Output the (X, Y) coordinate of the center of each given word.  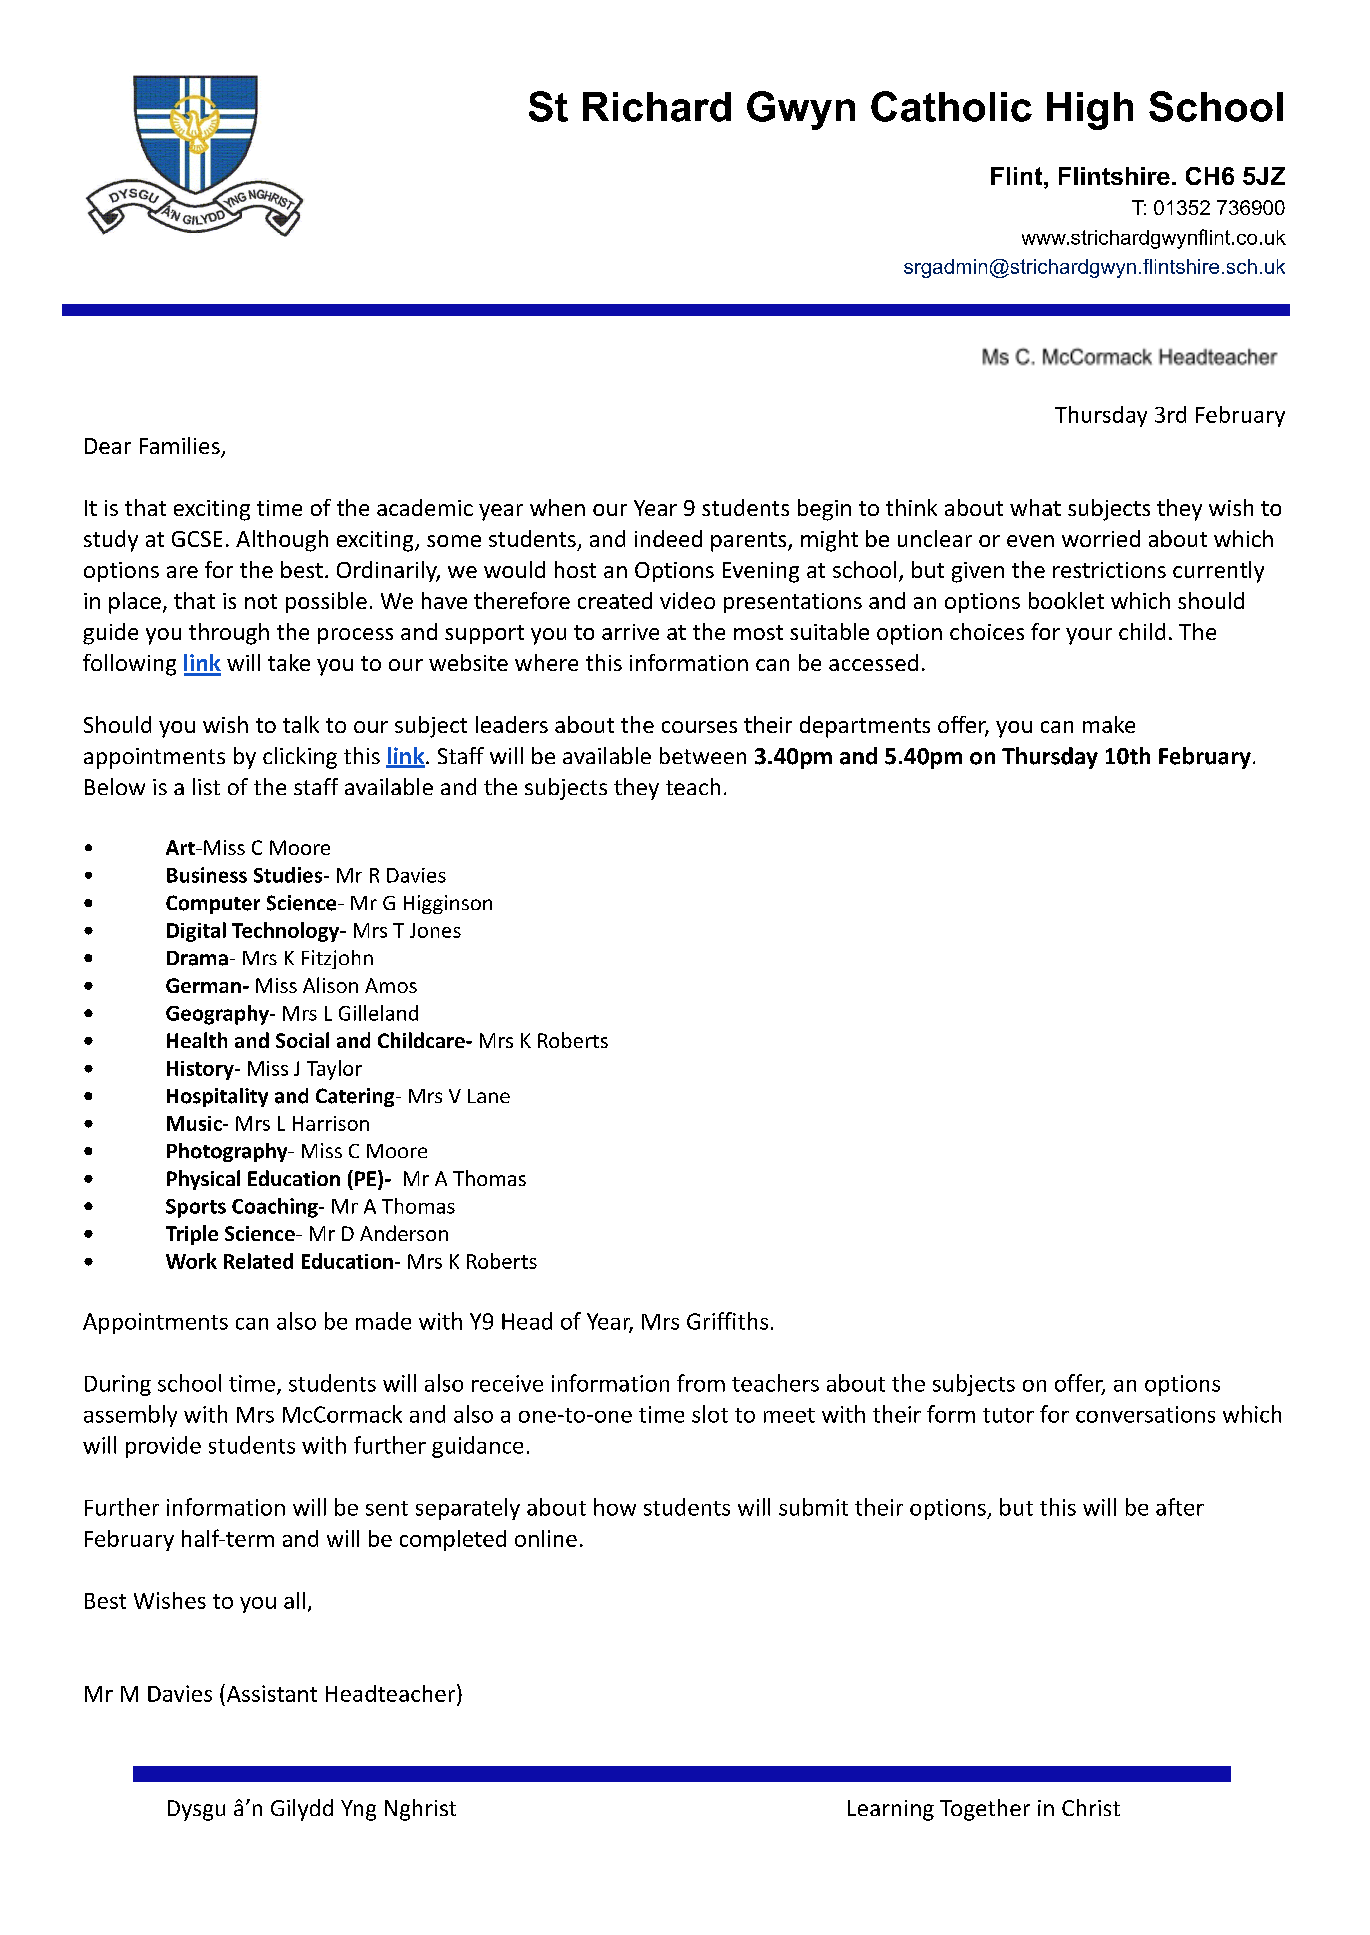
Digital (196, 932)
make (1109, 724)
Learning (891, 1810)
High (1090, 111)
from (701, 1383)
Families (181, 447)
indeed (668, 538)
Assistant (270, 1693)
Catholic (951, 106)
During (118, 1385)
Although (282, 541)
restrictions (1109, 570)
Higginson (448, 904)
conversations (1145, 1414)
